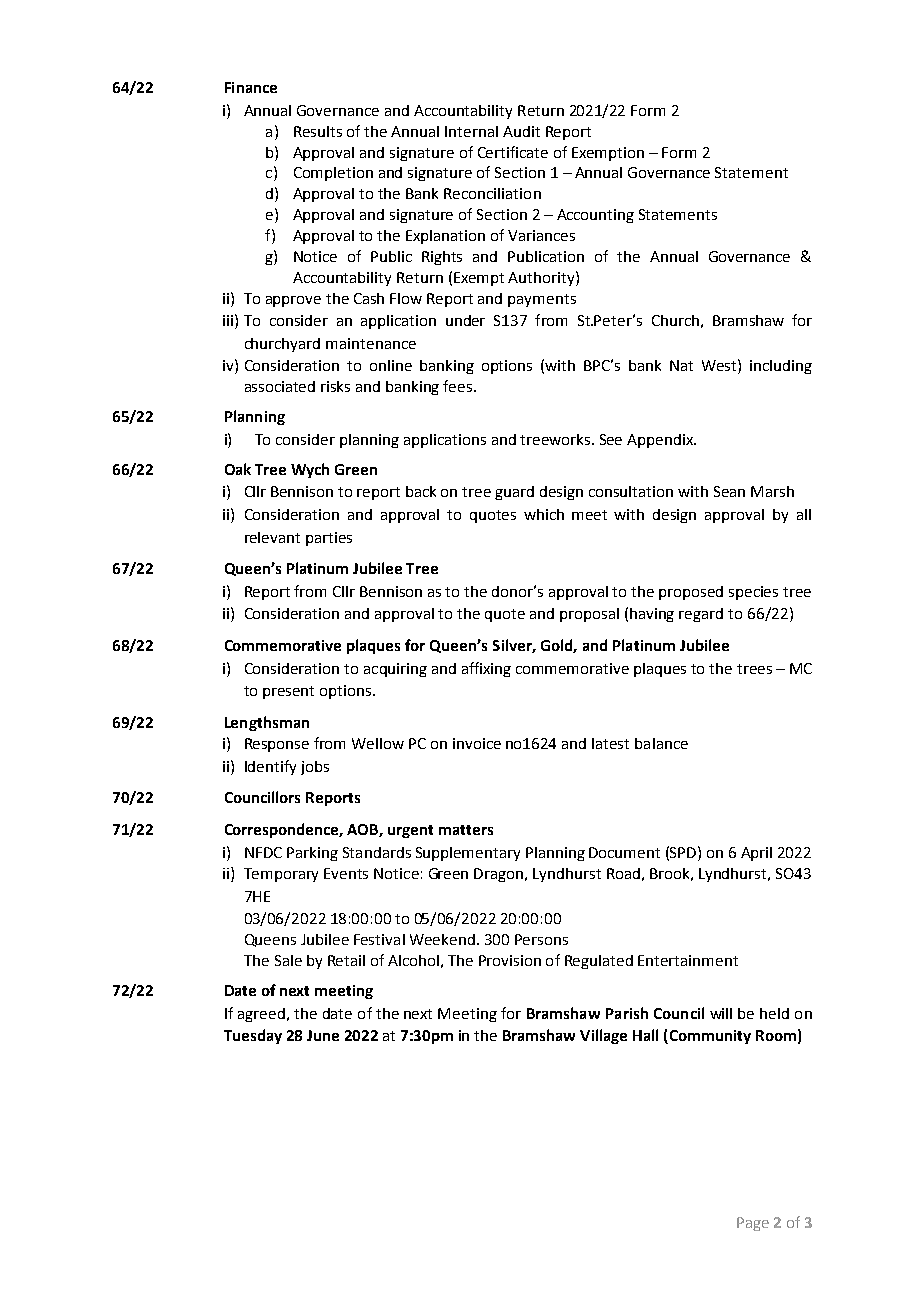 The height and width of the screenshot is (1308, 924). I want to click on Accounting, so click(595, 216).
